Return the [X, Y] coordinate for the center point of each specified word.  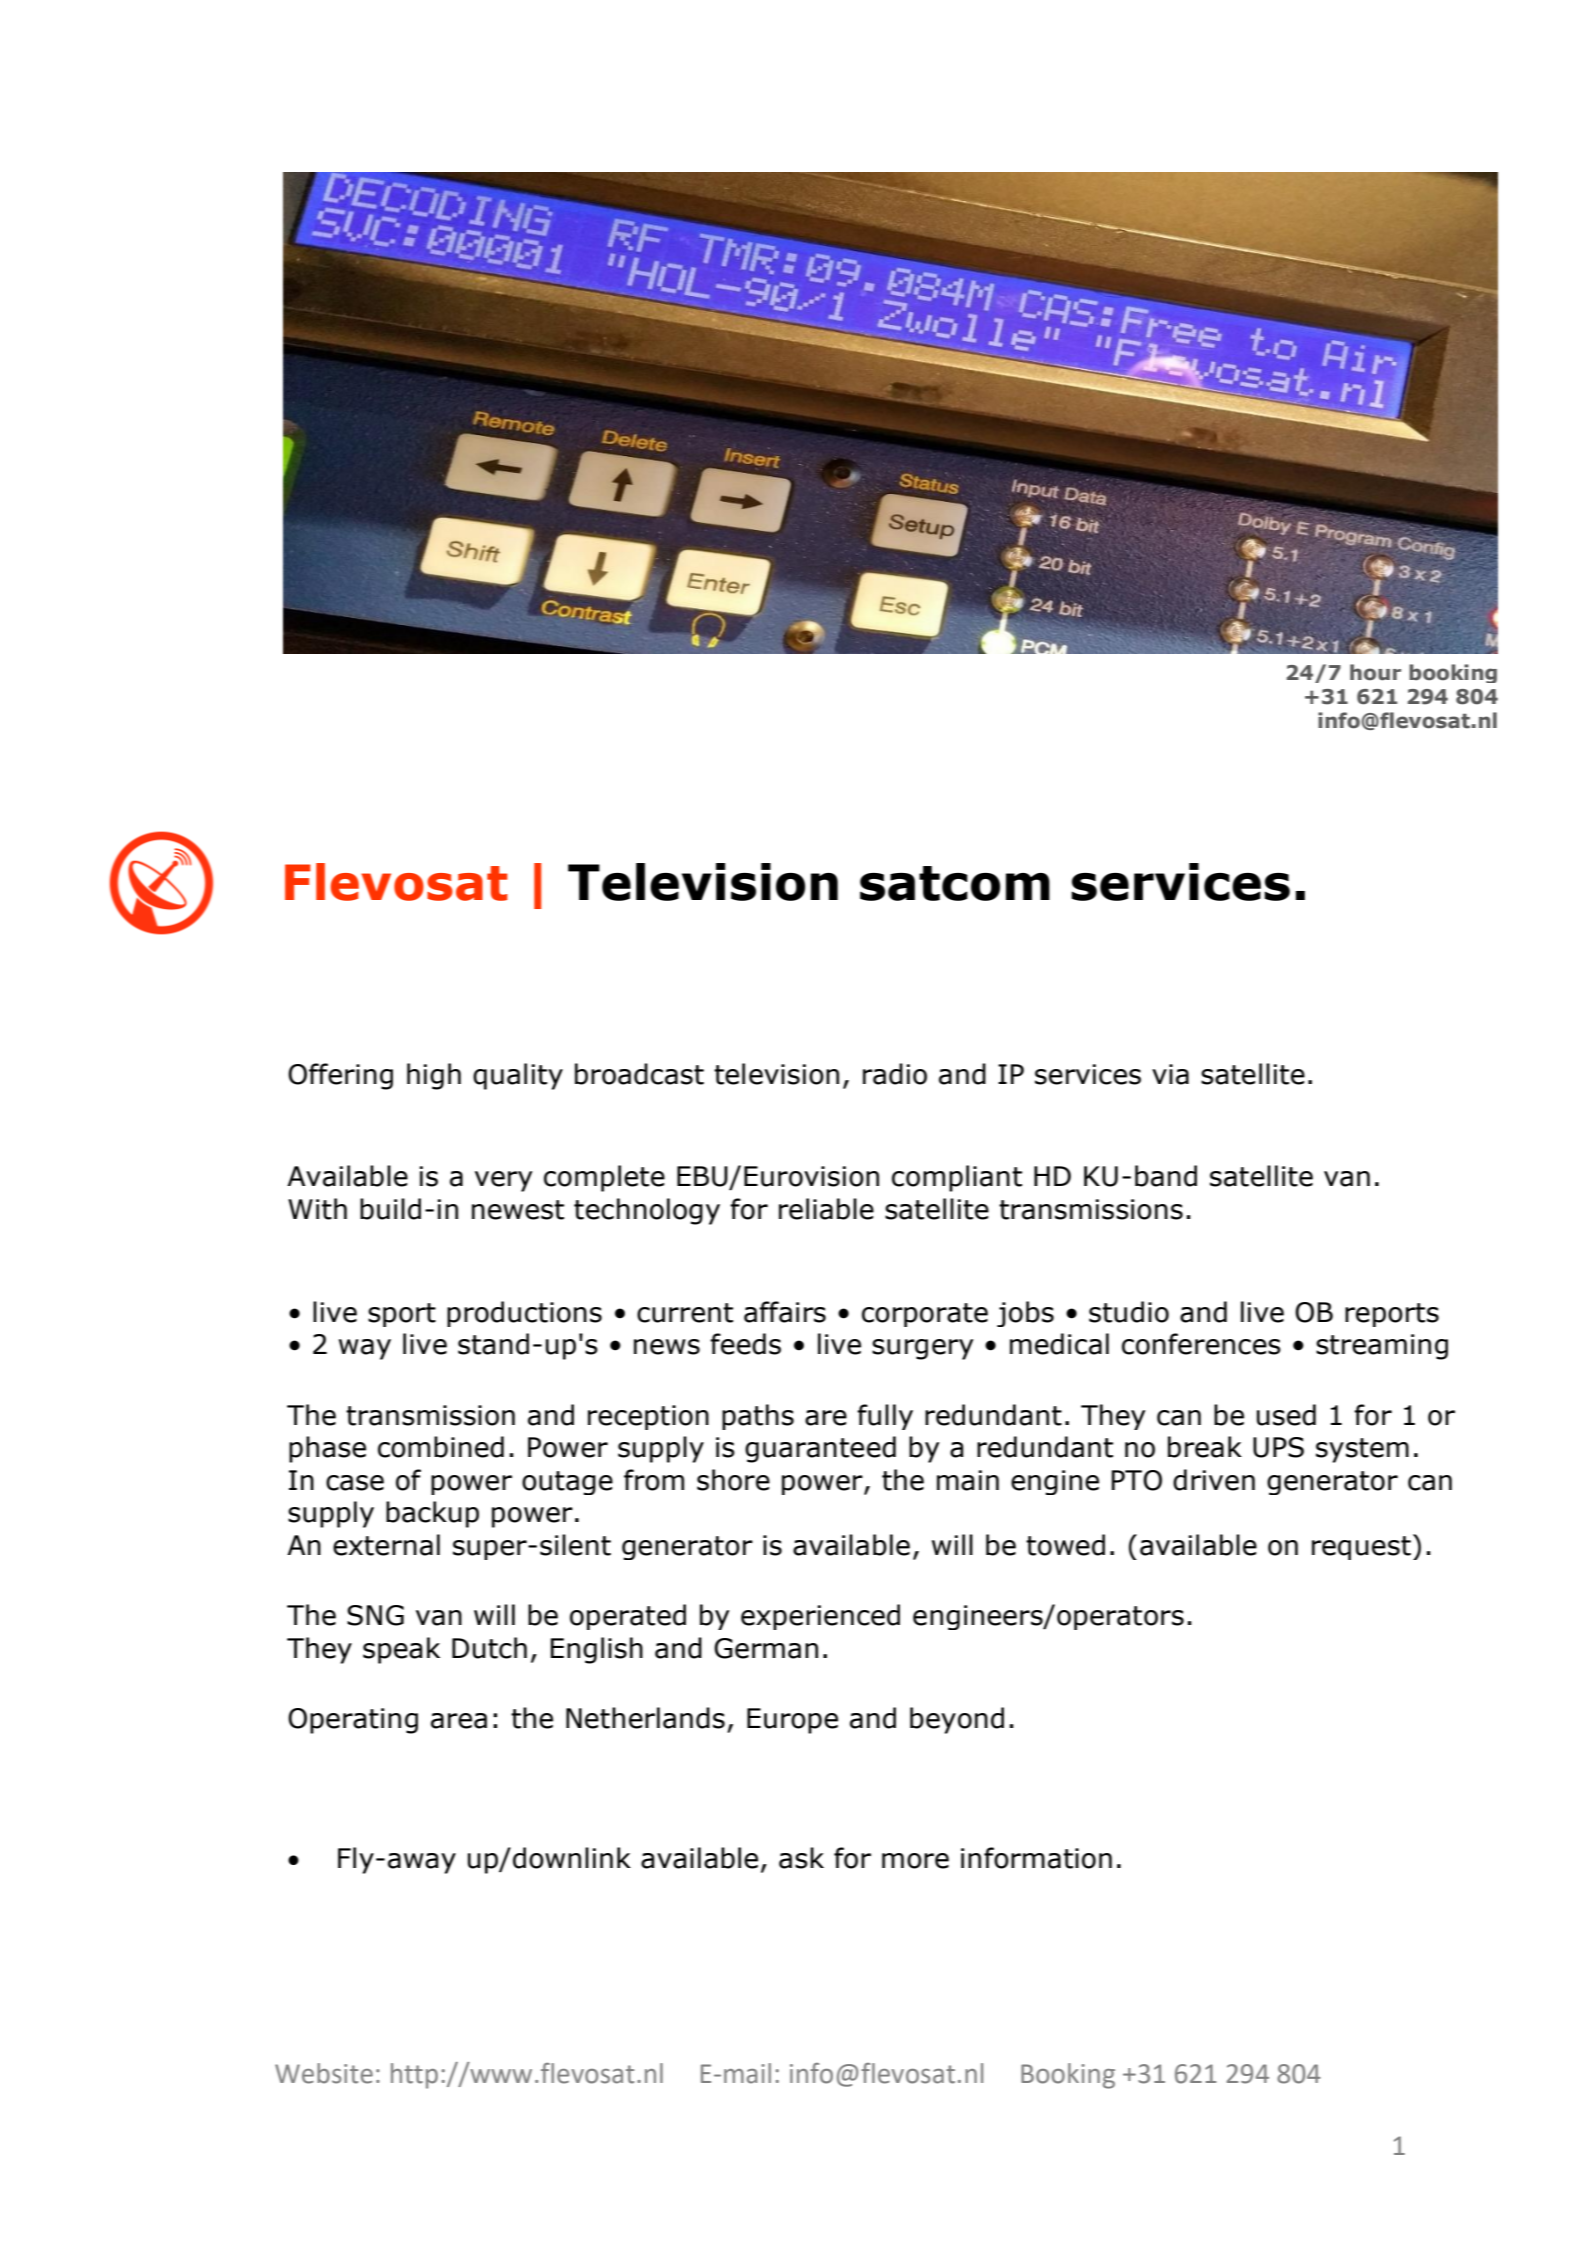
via [1170, 1074]
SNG [375, 1615]
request [1361, 1548]
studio [1129, 1312]
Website [324, 2073]
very [503, 1181]
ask [801, 1858]
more [915, 1861]
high [434, 1076]
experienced [820, 1617]
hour [1375, 672]
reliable [826, 1209]
